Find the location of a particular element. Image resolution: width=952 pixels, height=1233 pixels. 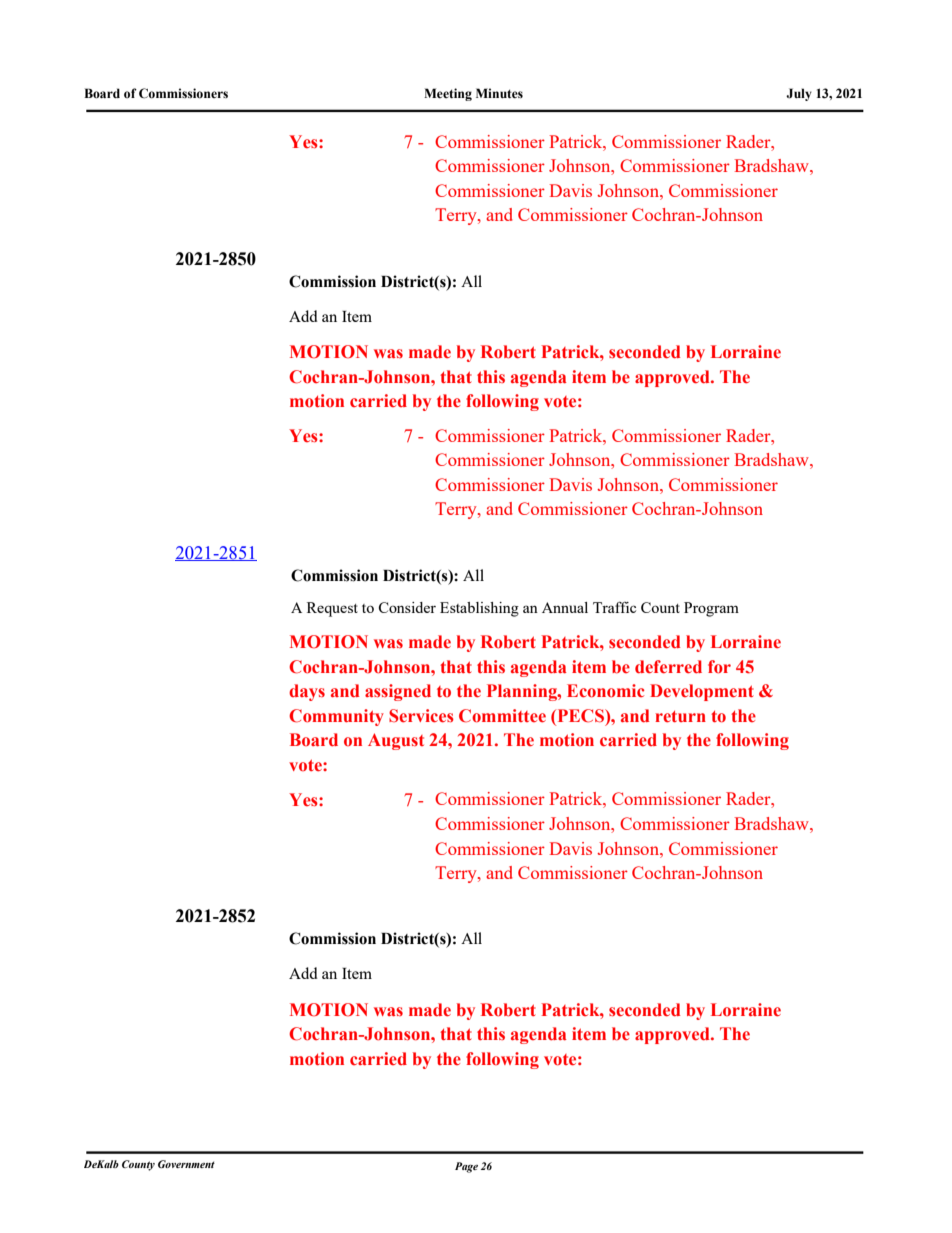

Meeting is located at coordinates (448, 94).
